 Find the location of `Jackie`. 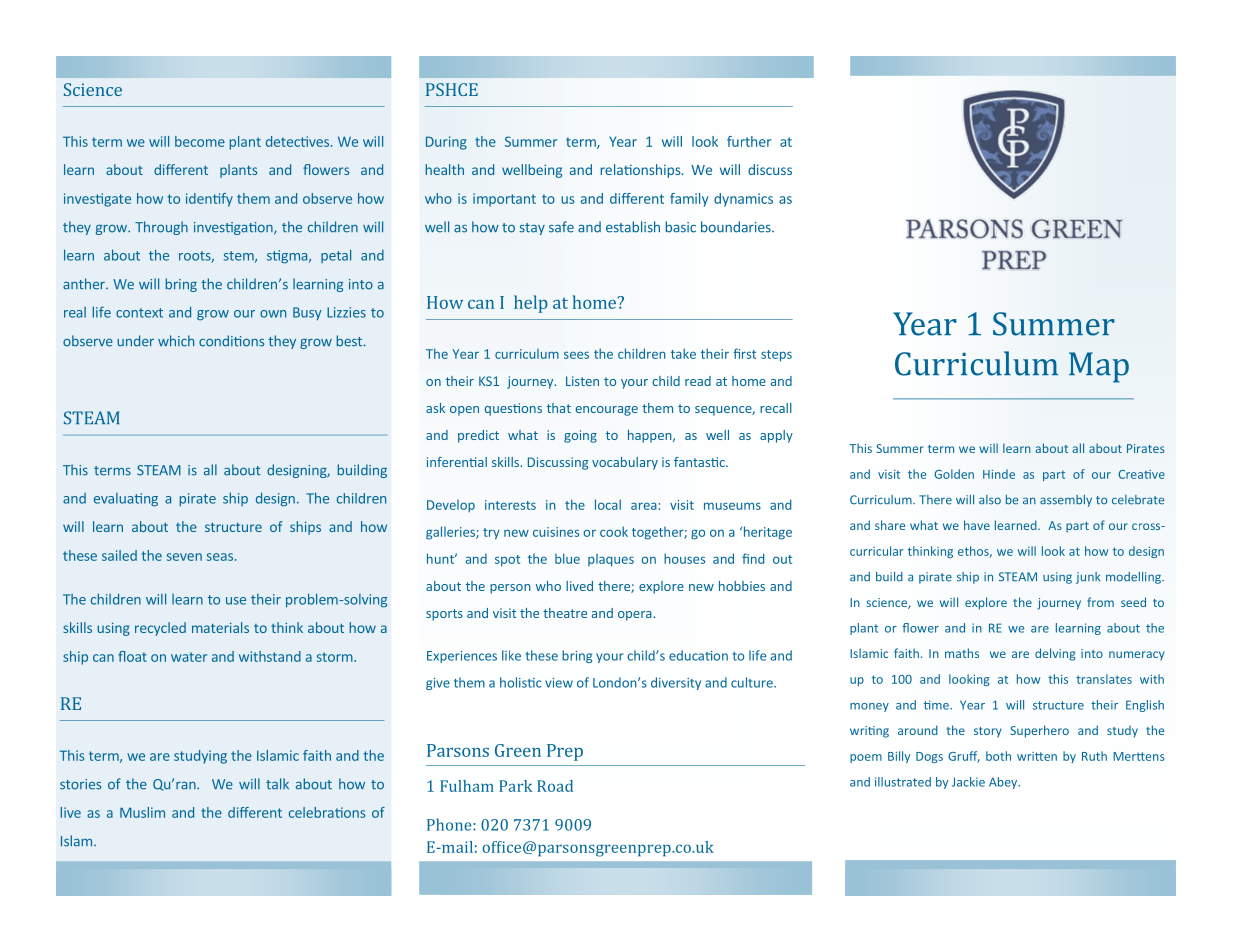

Jackie is located at coordinates (968, 782).
